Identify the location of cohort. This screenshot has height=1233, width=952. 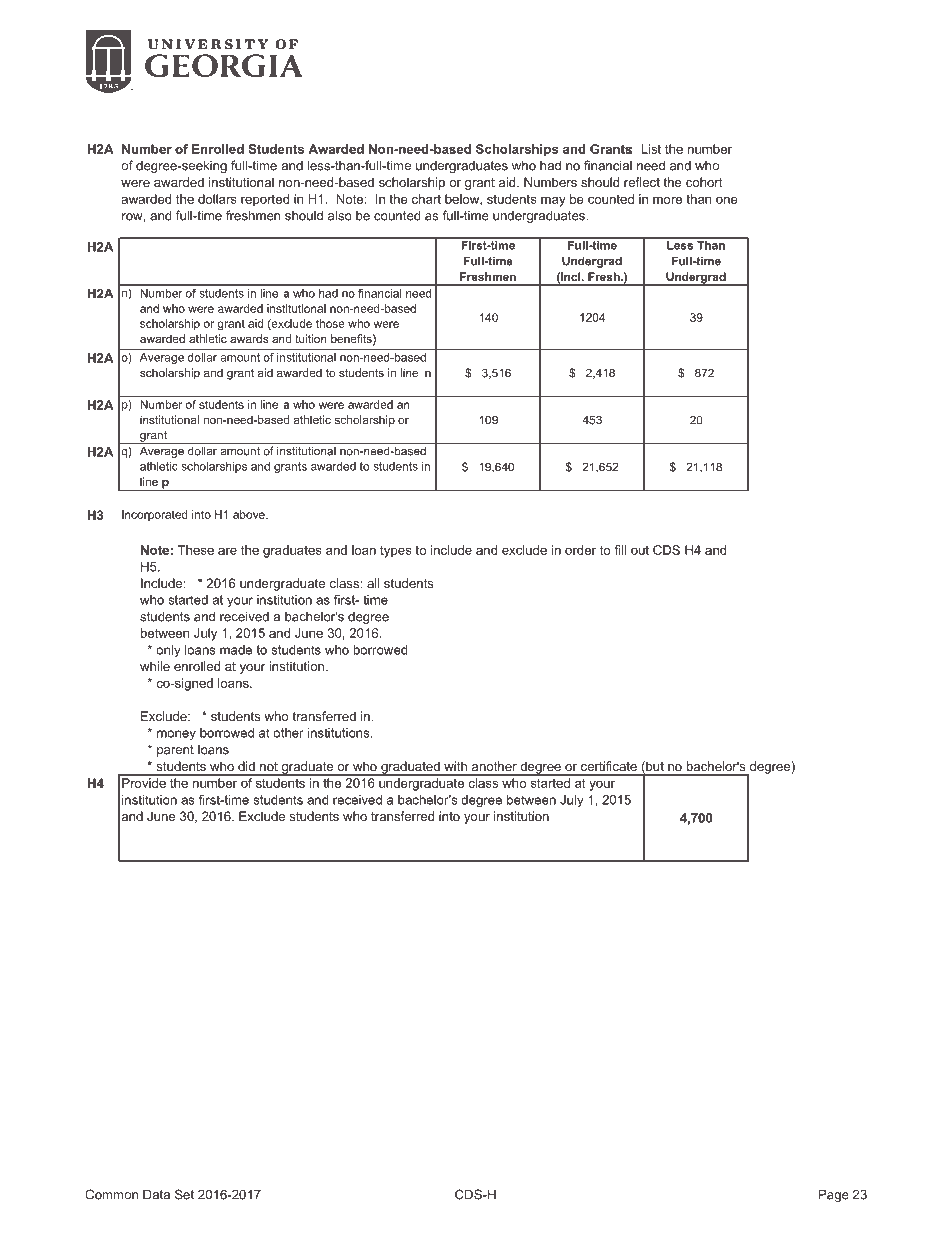
(704, 182).
